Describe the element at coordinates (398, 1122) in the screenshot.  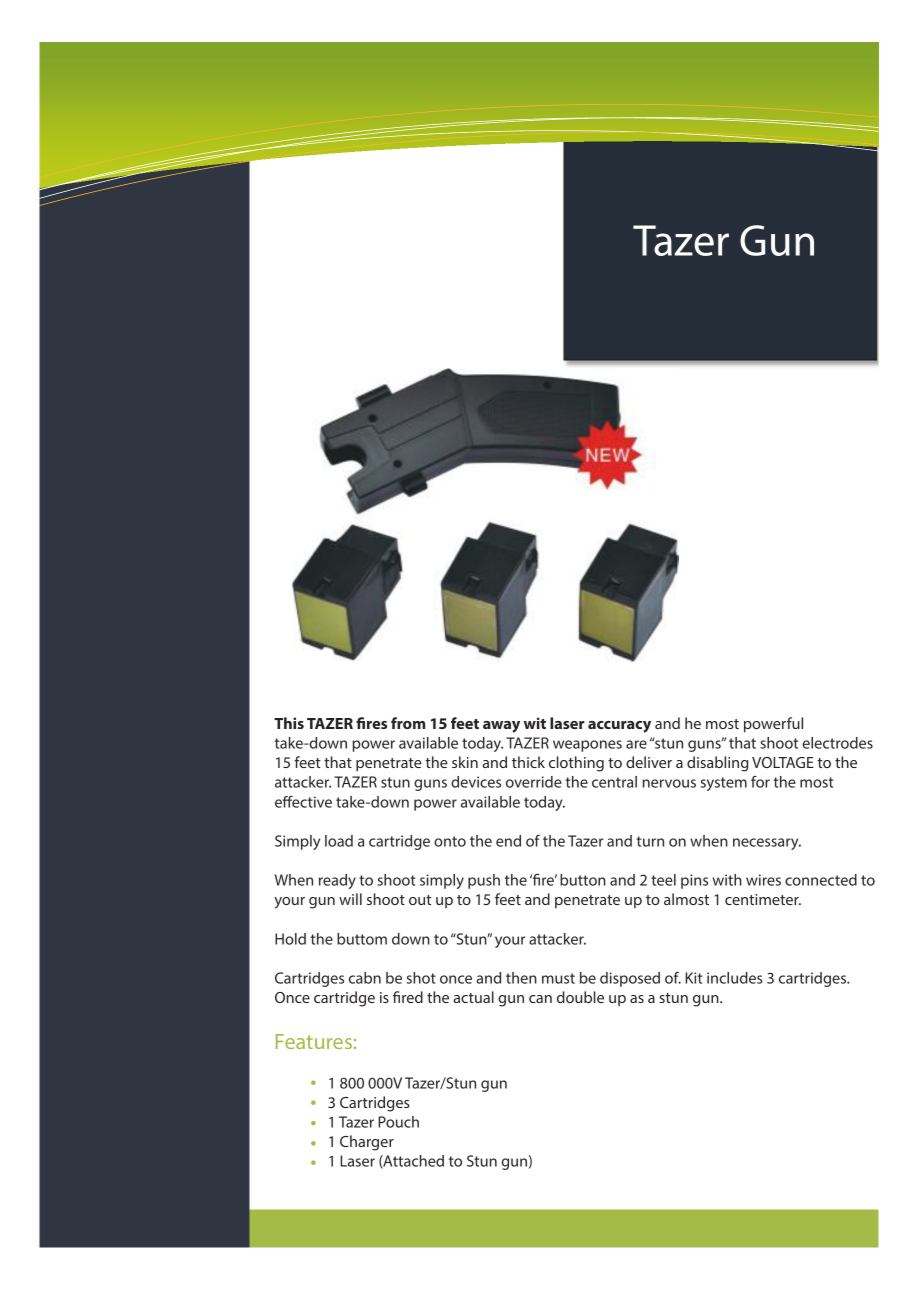
I see `Pouch` at that location.
